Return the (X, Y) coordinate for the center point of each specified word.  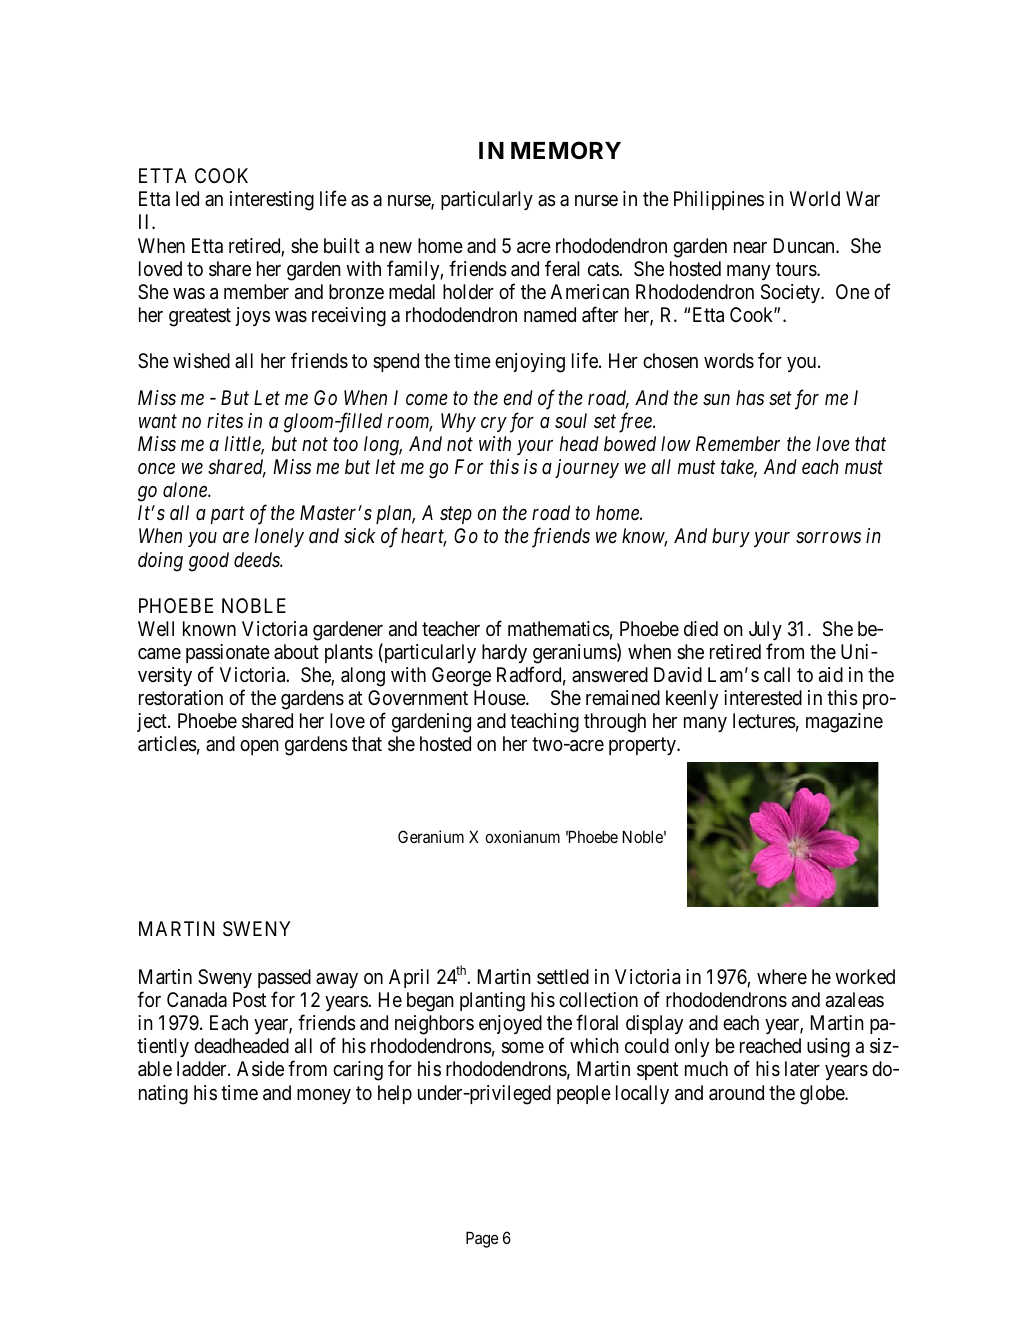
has (750, 398)
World (815, 198)
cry (494, 424)
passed (284, 978)
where (782, 976)
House (500, 698)
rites (225, 421)
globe (823, 1095)
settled (563, 976)
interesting (272, 201)
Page (482, 1239)
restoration (181, 698)
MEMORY (566, 150)
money (324, 1096)
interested (763, 697)
